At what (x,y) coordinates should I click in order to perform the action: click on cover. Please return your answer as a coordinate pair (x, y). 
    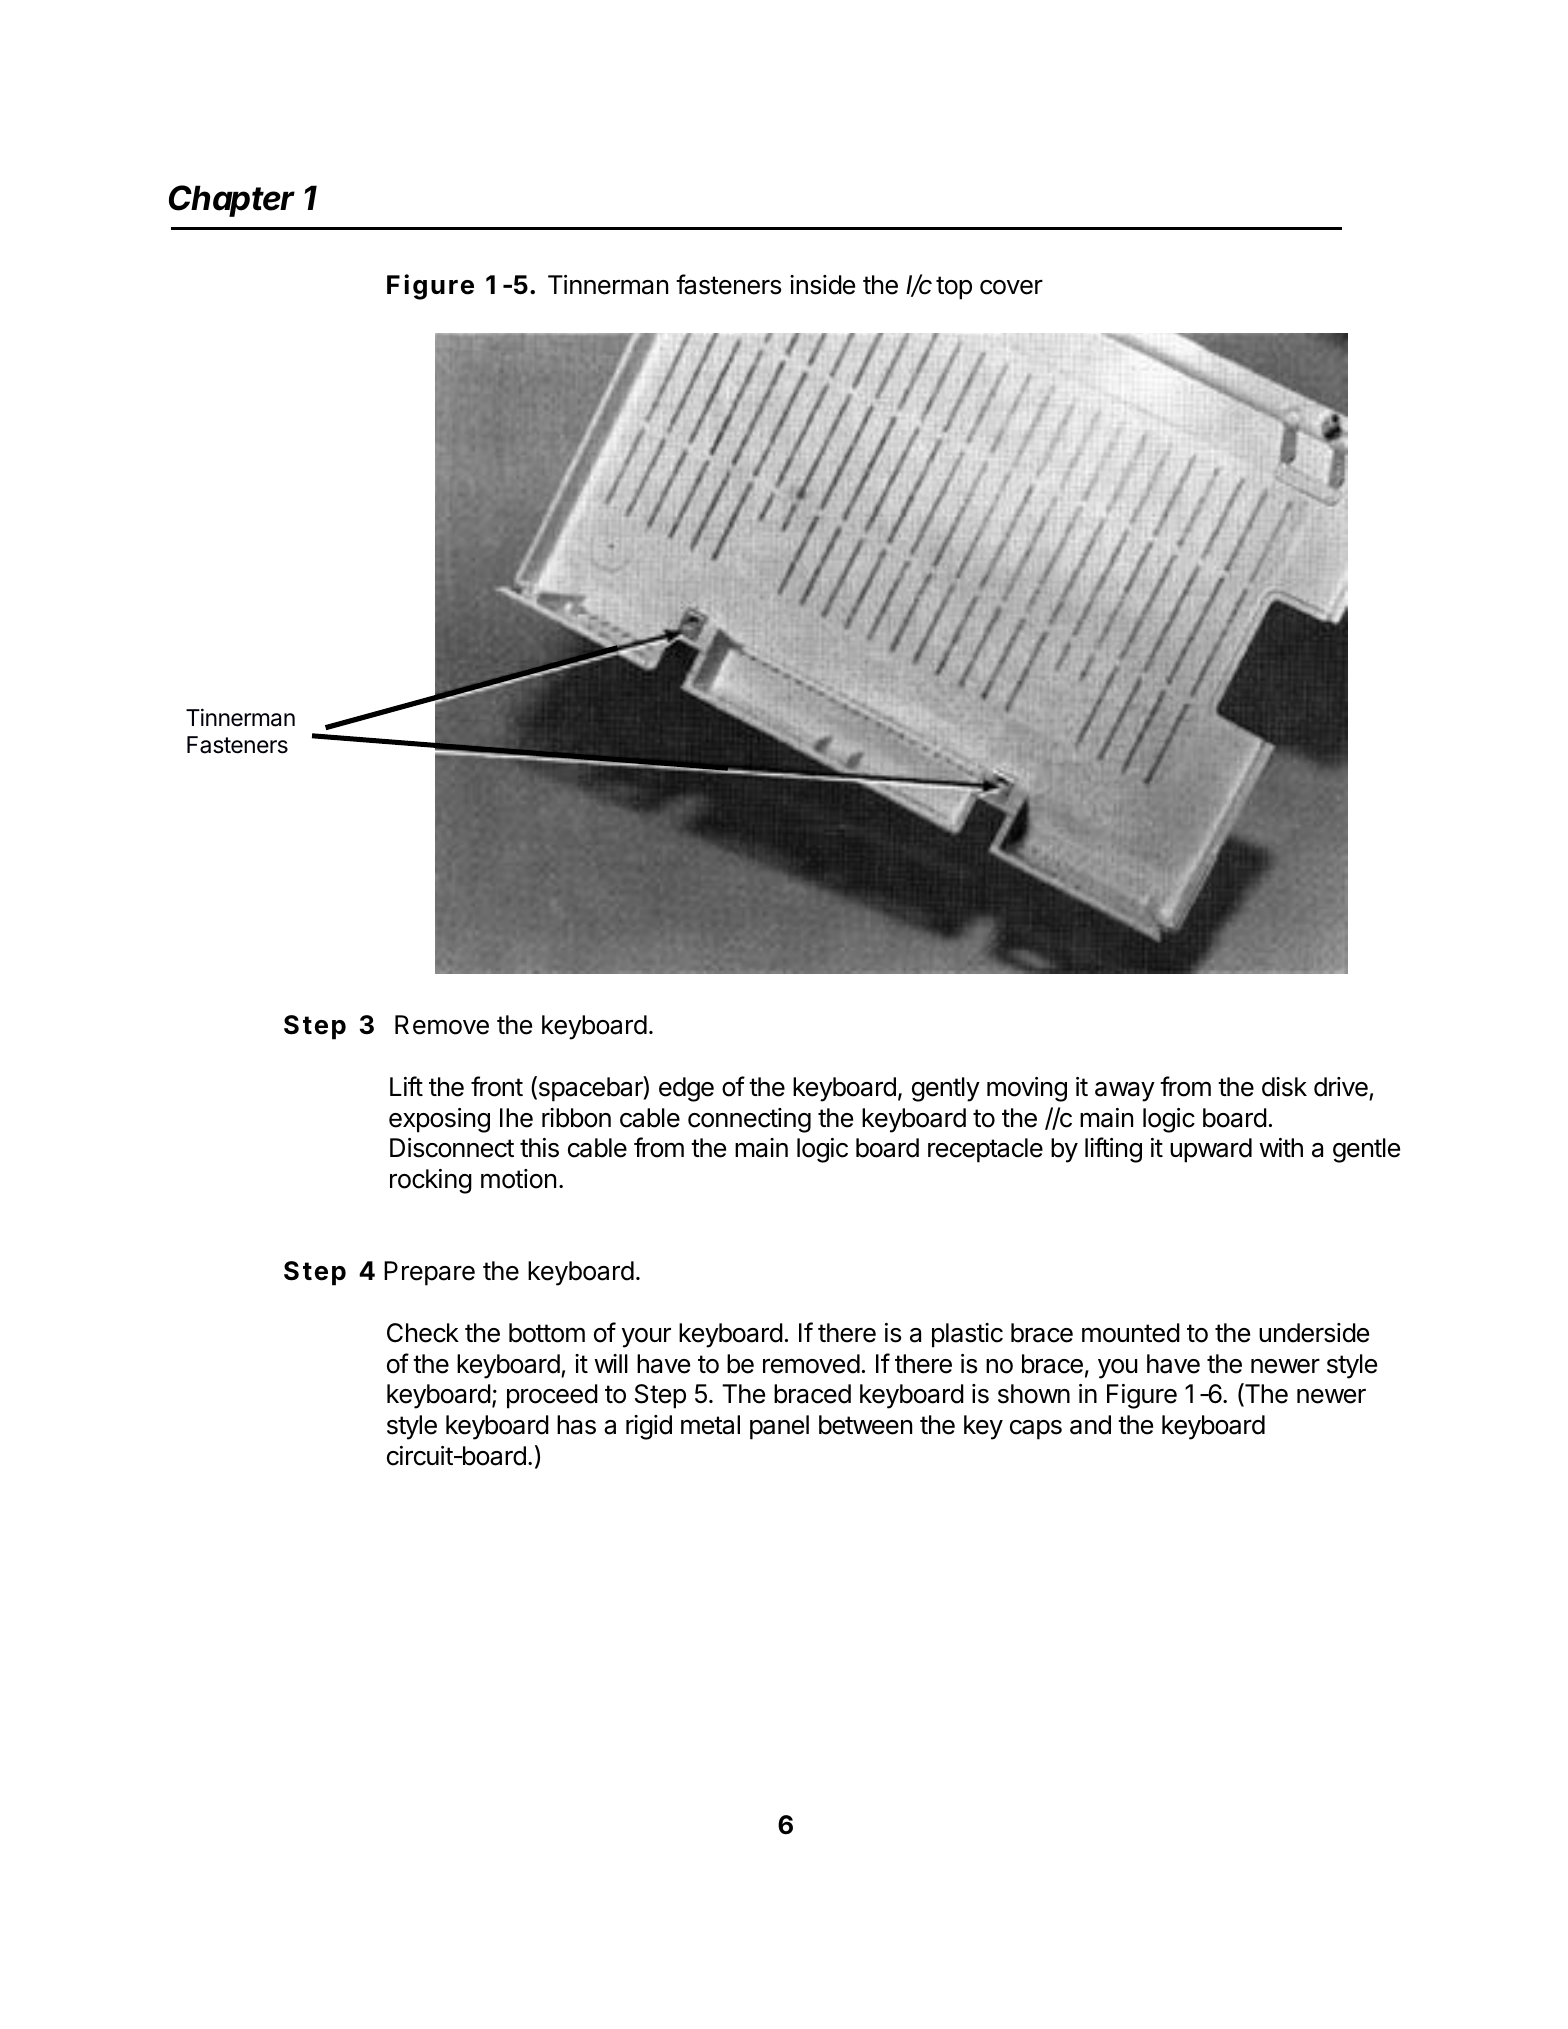
    Looking at the image, I should click on (1011, 287).
